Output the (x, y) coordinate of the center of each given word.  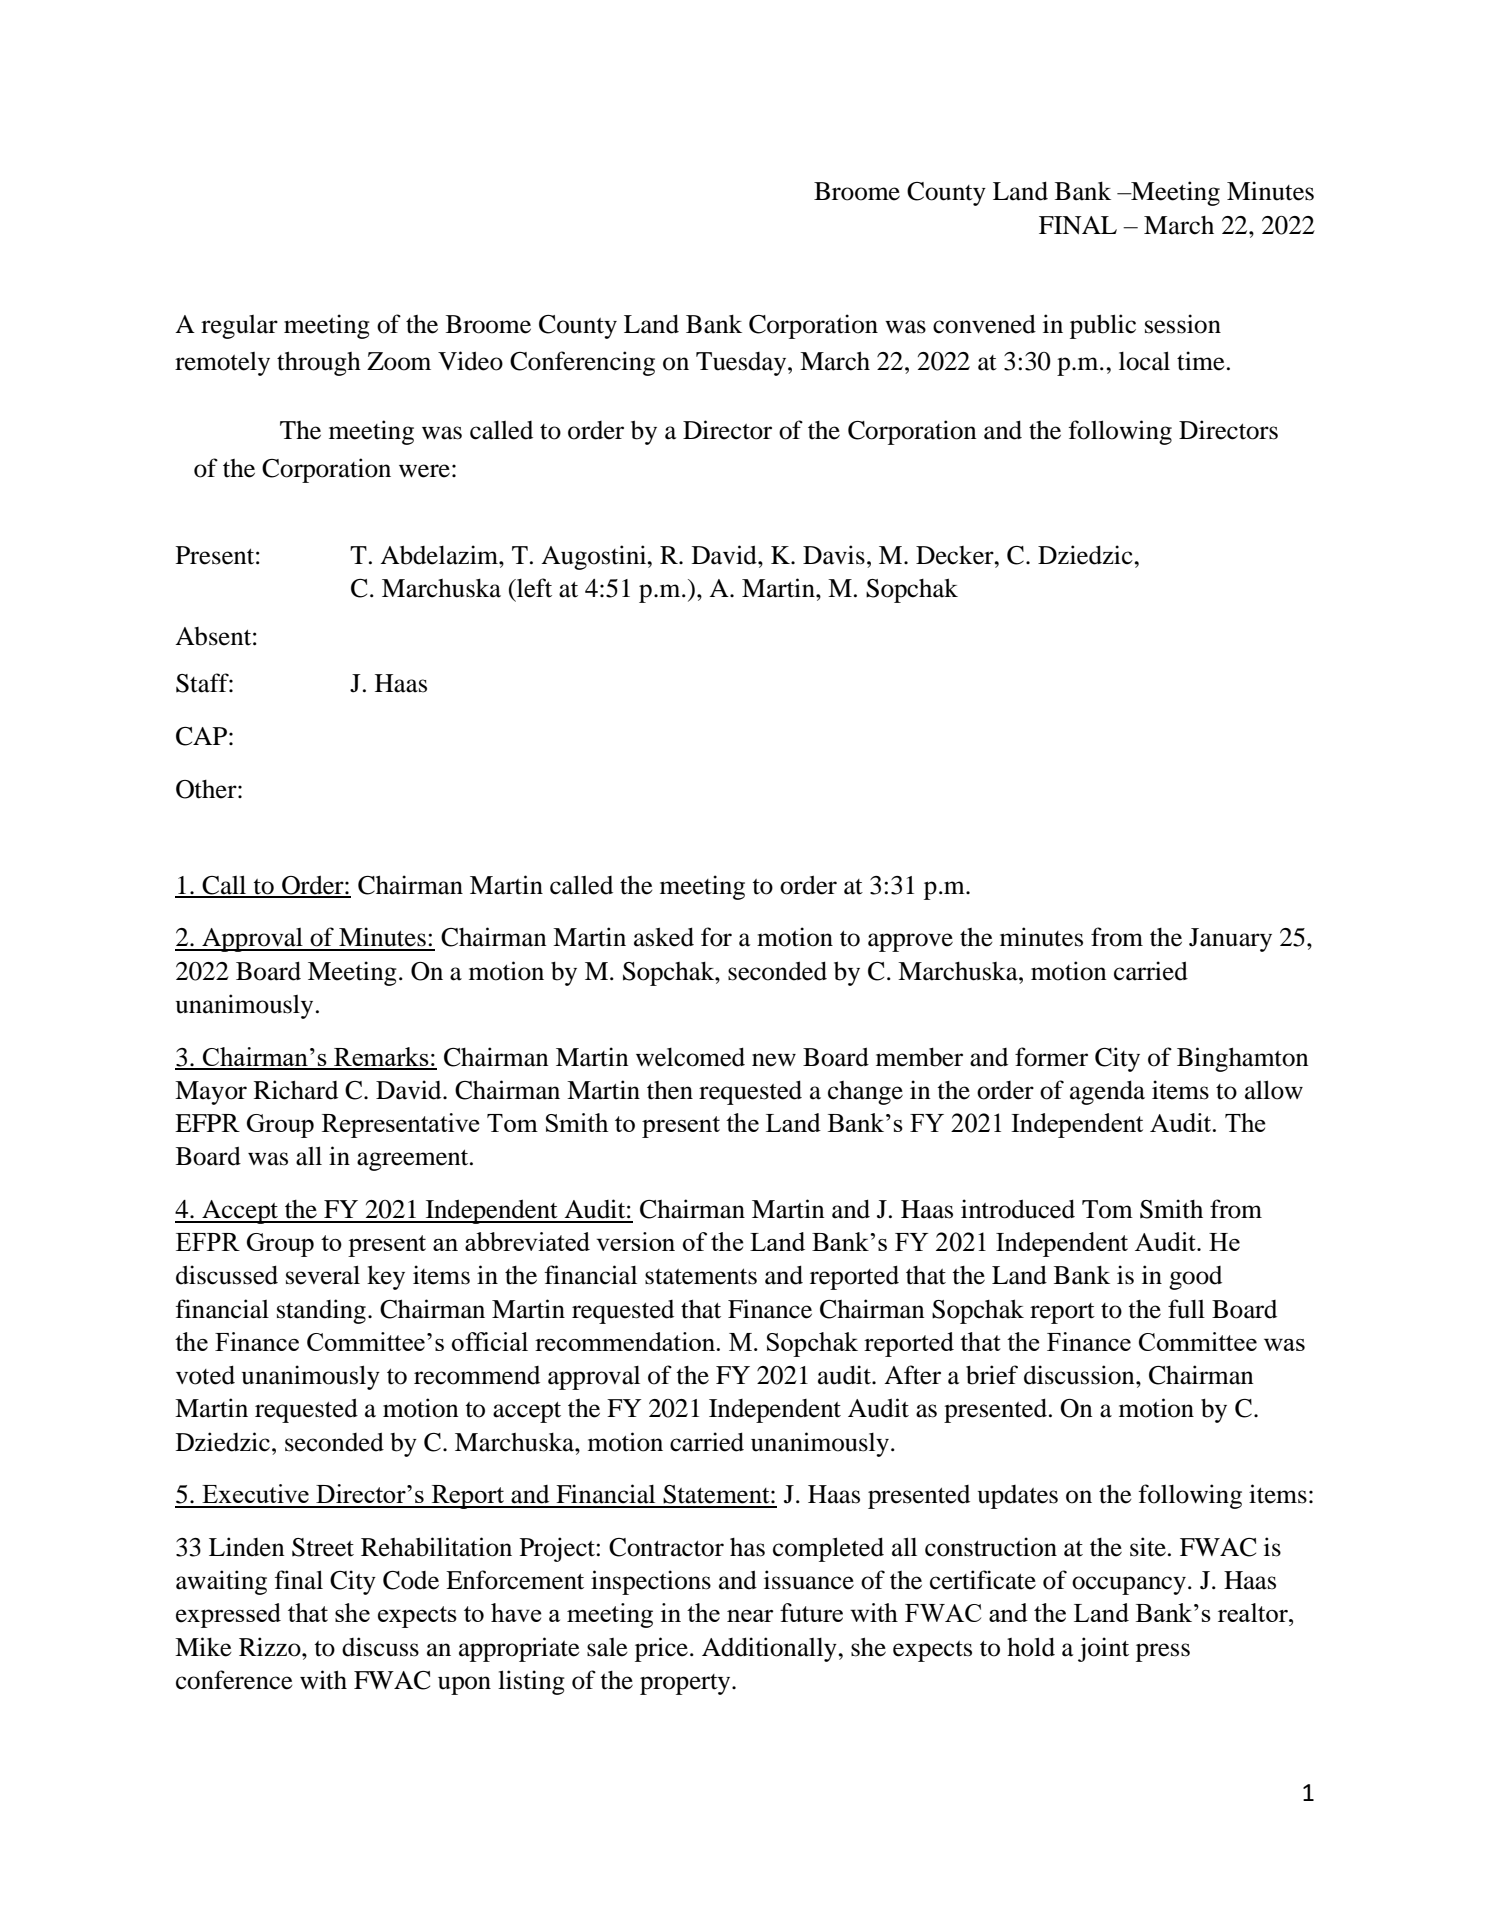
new (774, 1060)
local (1144, 361)
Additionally (770, 1649)
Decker (956, 555)
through (319, 363)
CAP (201, 736)
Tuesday (742, 364)
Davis (834, 555)
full (1186, 1309)
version (635, 1241)
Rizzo (271, 1647)
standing (321, 1311)
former (1051, 1057)
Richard (296, 1090)
